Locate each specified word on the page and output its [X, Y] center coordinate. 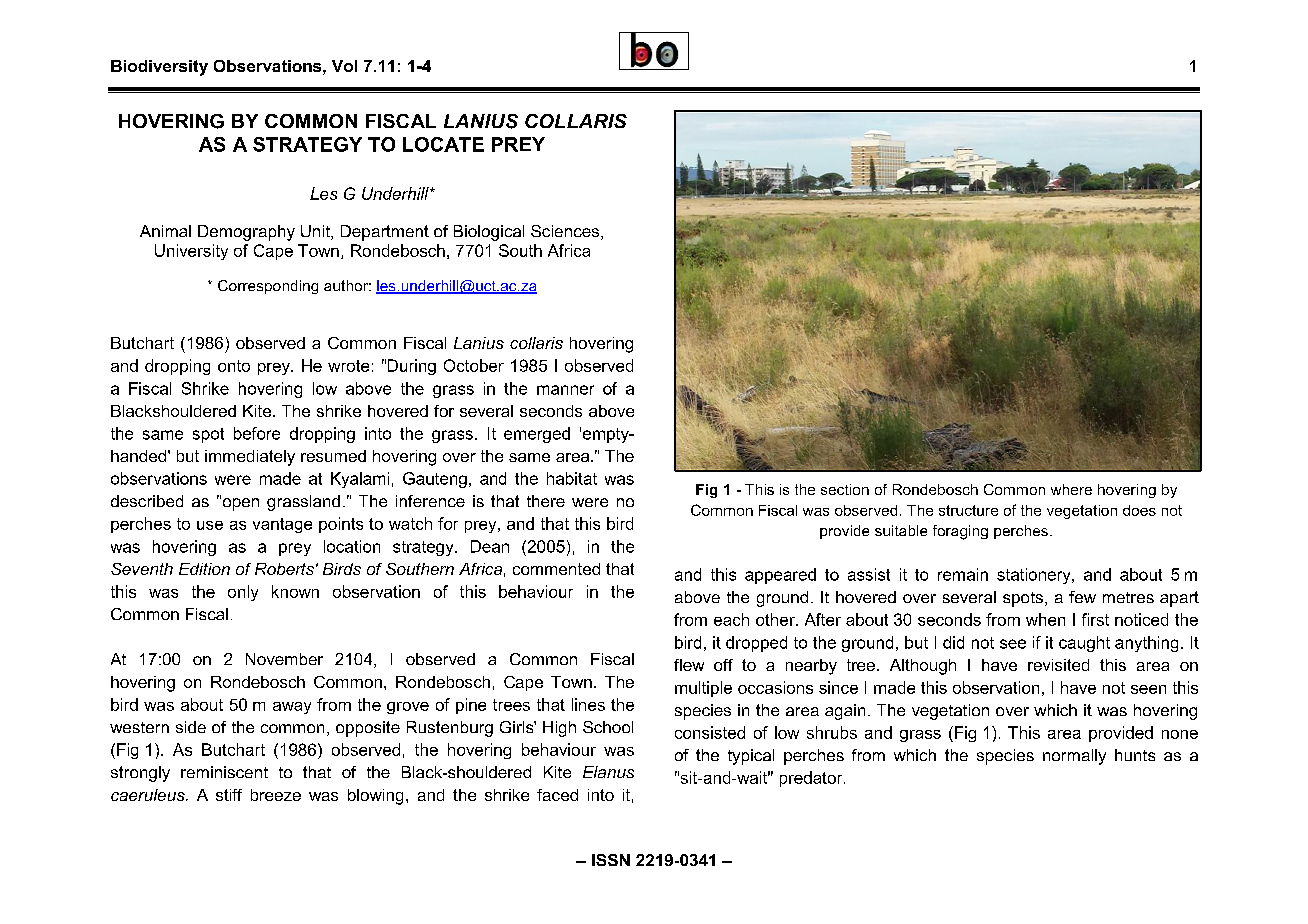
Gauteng [435, 480]
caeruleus [149, 795]
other [776, 619]
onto [234, 366]
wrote [348, 366]
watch [410, 523]
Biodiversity [159, 68]
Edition [204, 569]
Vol [344, 66]
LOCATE [443, 144]
